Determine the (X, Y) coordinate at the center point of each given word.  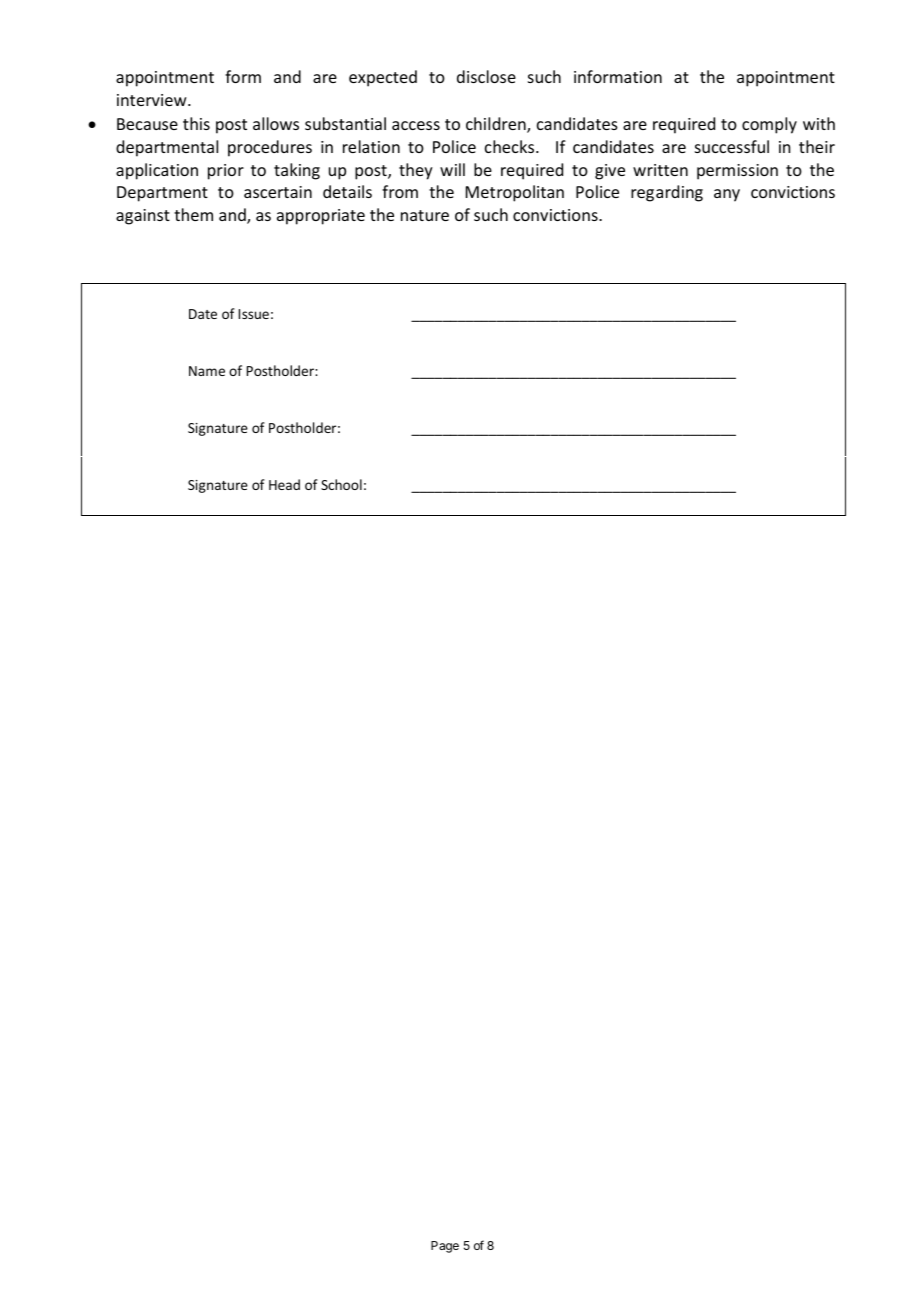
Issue (254, 314)
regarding (667, 193)
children (497, 125)
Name (207, 371)
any (727, 195)
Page (445, 1247)
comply (769, 125)
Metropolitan (515, 193)
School (341, 484)
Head (284, 484)
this (196, 123)
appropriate (321, 217)
